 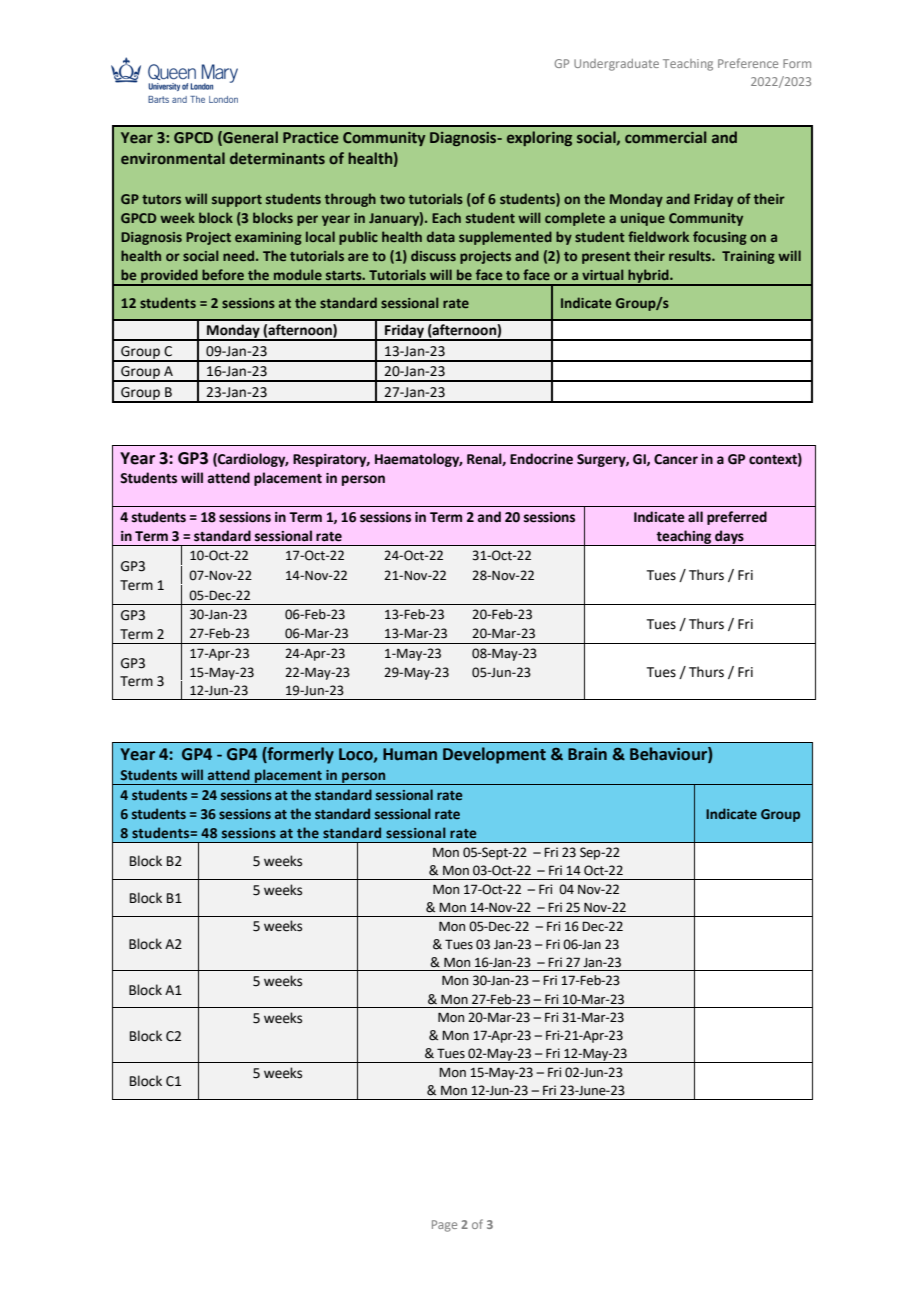 I want to click on days, so click(x=729, y=538).
